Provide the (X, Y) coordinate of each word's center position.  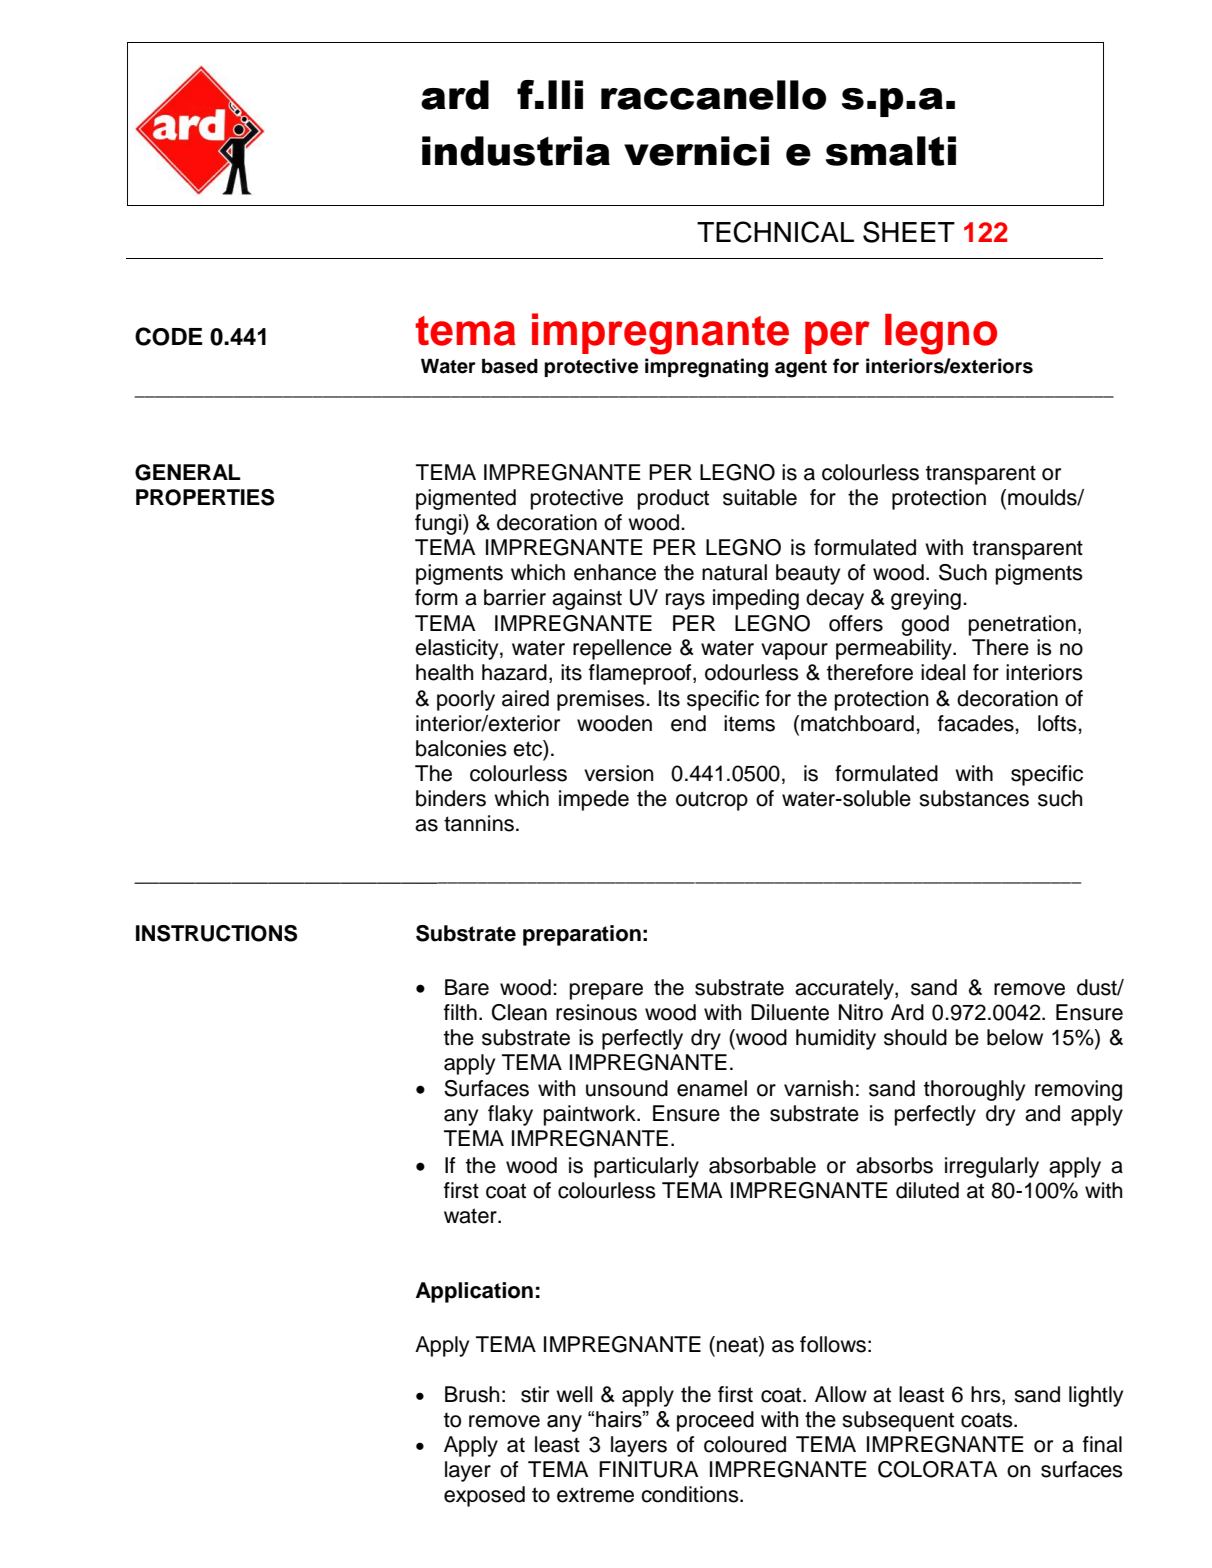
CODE (169, 336)
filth (460, 1012)
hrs (987, 1395)
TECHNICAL (775, 232)
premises (602, 700)
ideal (943, 672)
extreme (595, 1495)
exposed (484, 1496)
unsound (627, 1088)
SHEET (909, 232)
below (1015, 1037)
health (444, 672)
